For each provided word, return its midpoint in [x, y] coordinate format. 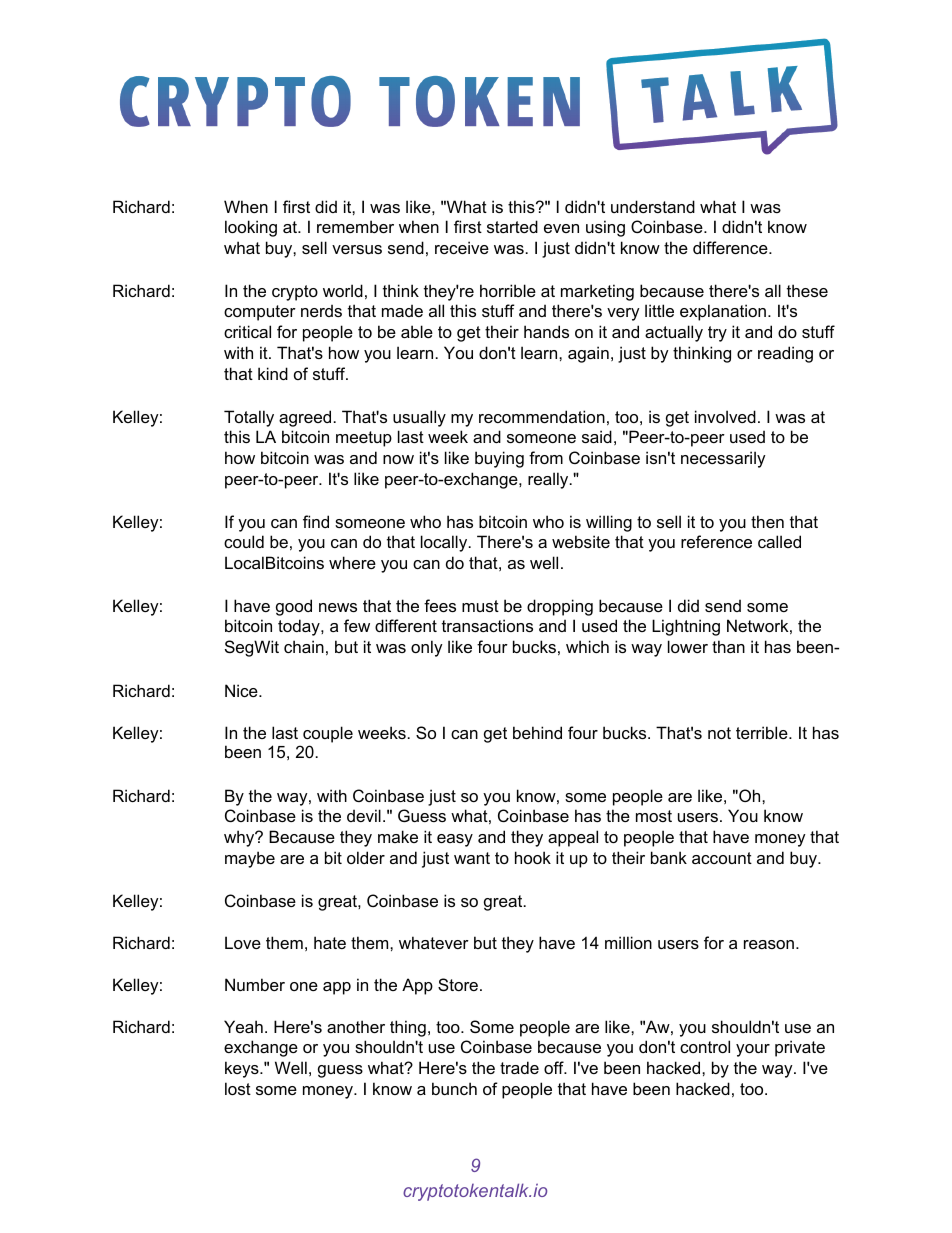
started [512, 226]
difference [731, 247]
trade [519, 1067]
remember [355, 226]
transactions [487, 625]
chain [304, 646]
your [753, 1050]
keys [243, 1069]
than [728, 646]
